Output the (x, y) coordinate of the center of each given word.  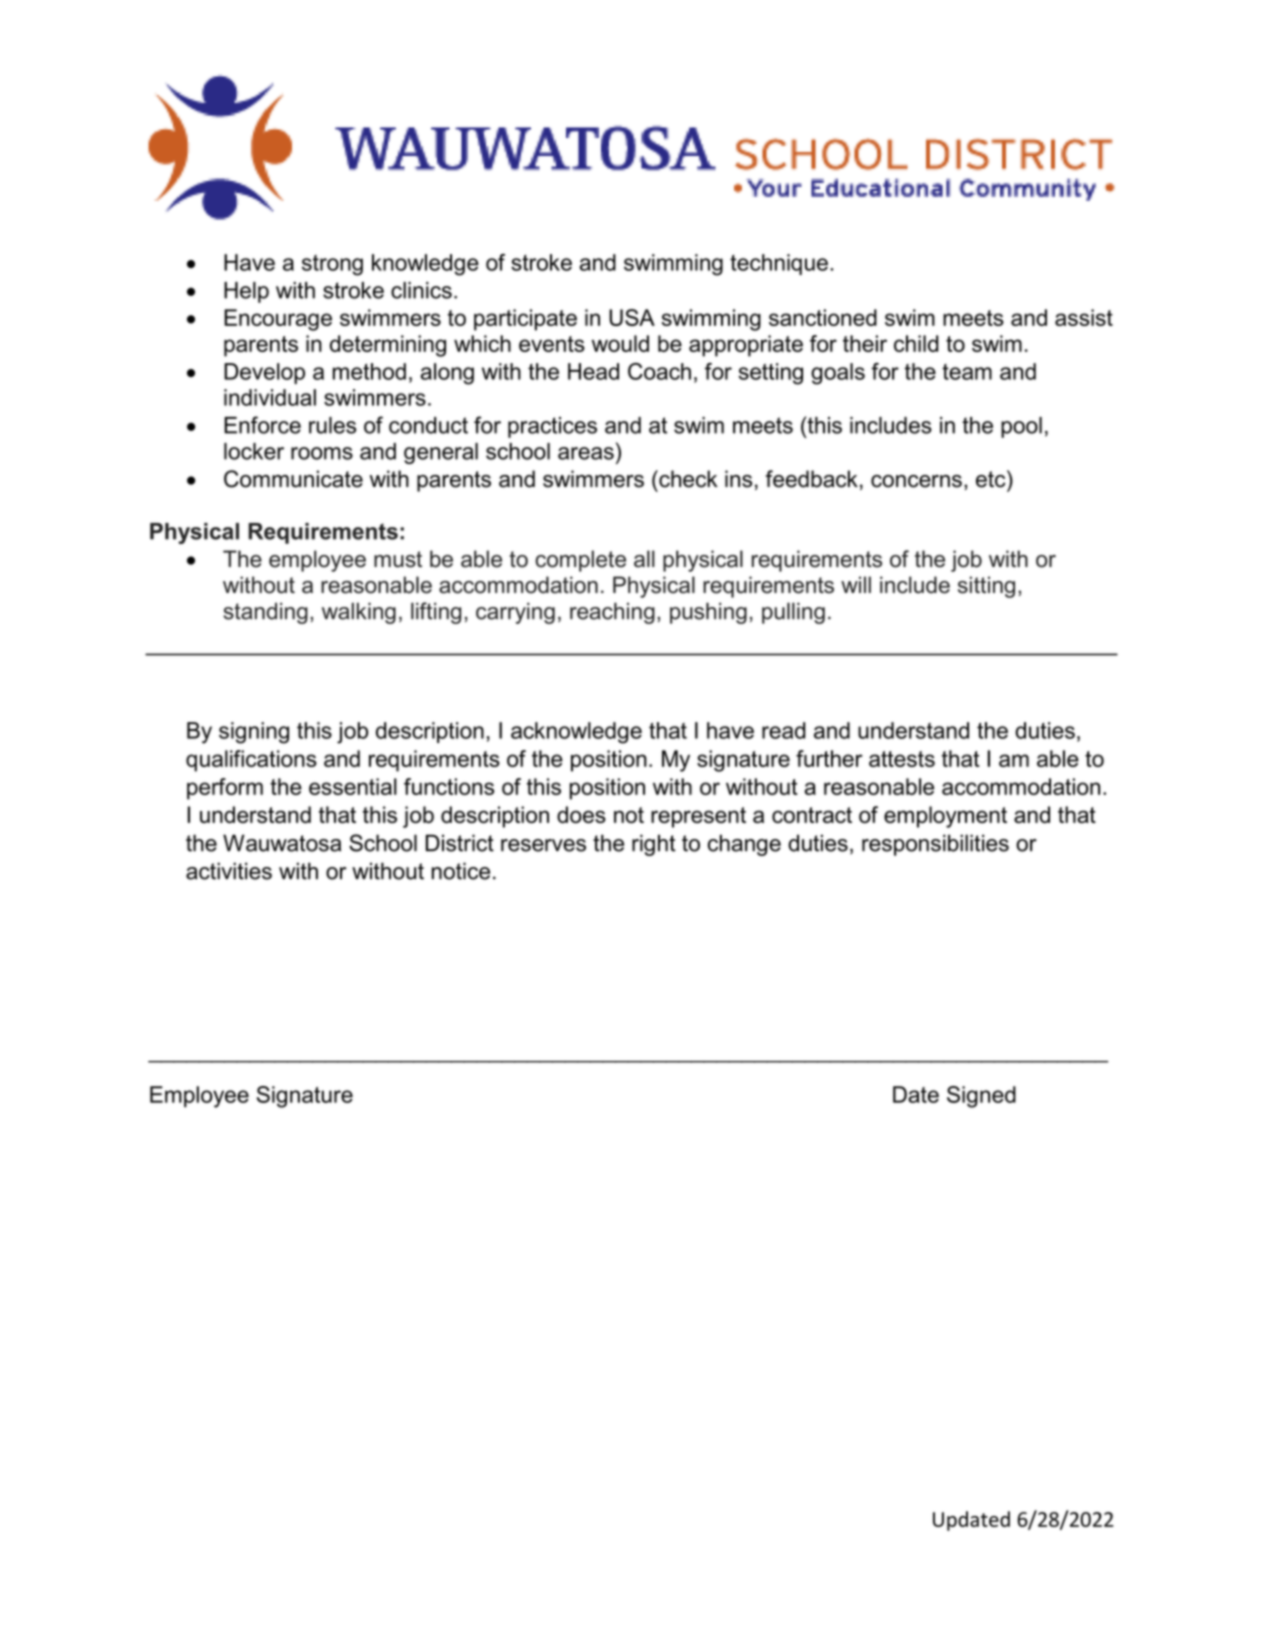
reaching (612, 613)
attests (902, 759)
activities (229, 871)
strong (332, 265)
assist (1084, 317)
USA (632, 317)
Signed (981, 1097)
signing (254, 733)
